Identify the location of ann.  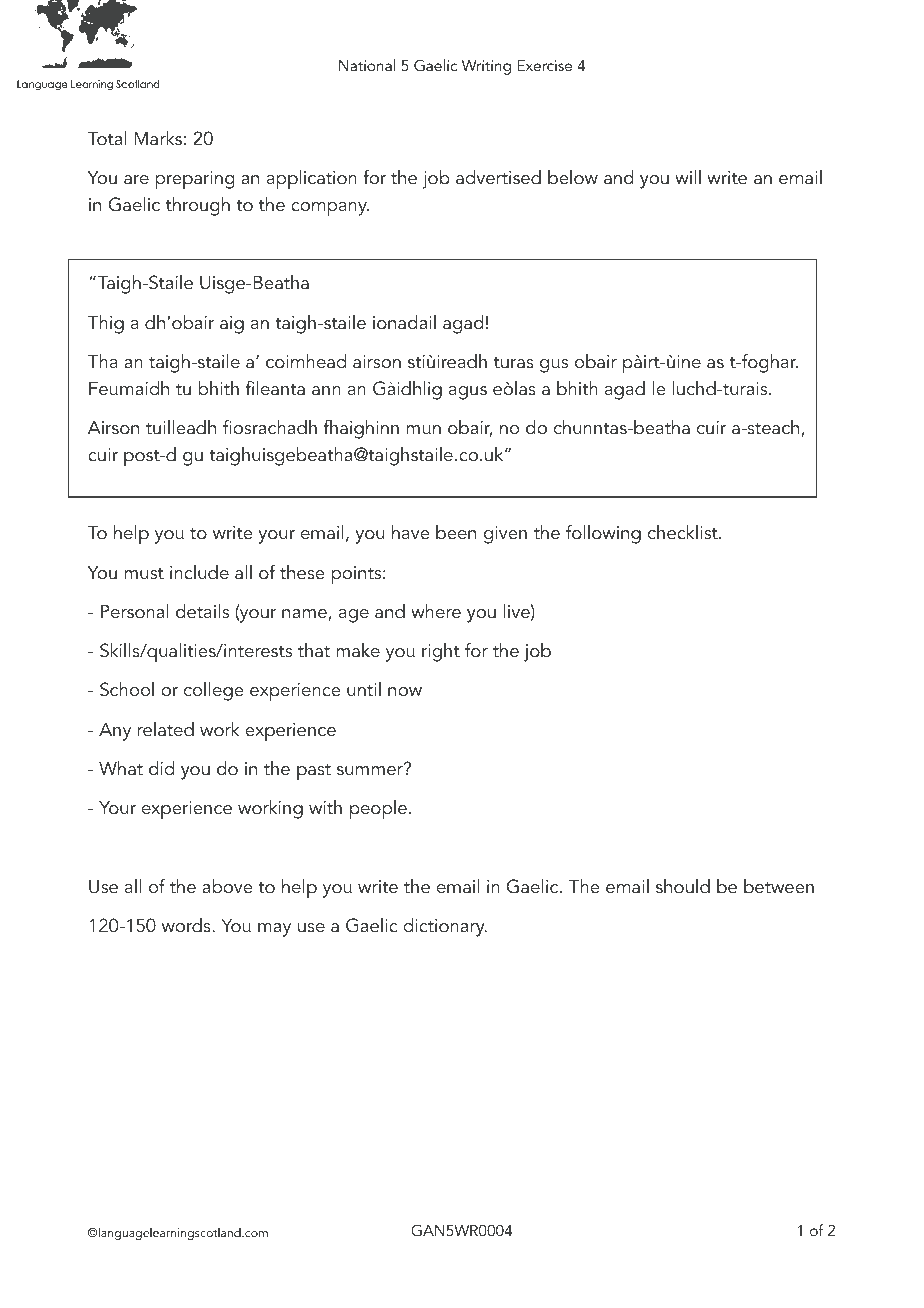
(326, 391).
